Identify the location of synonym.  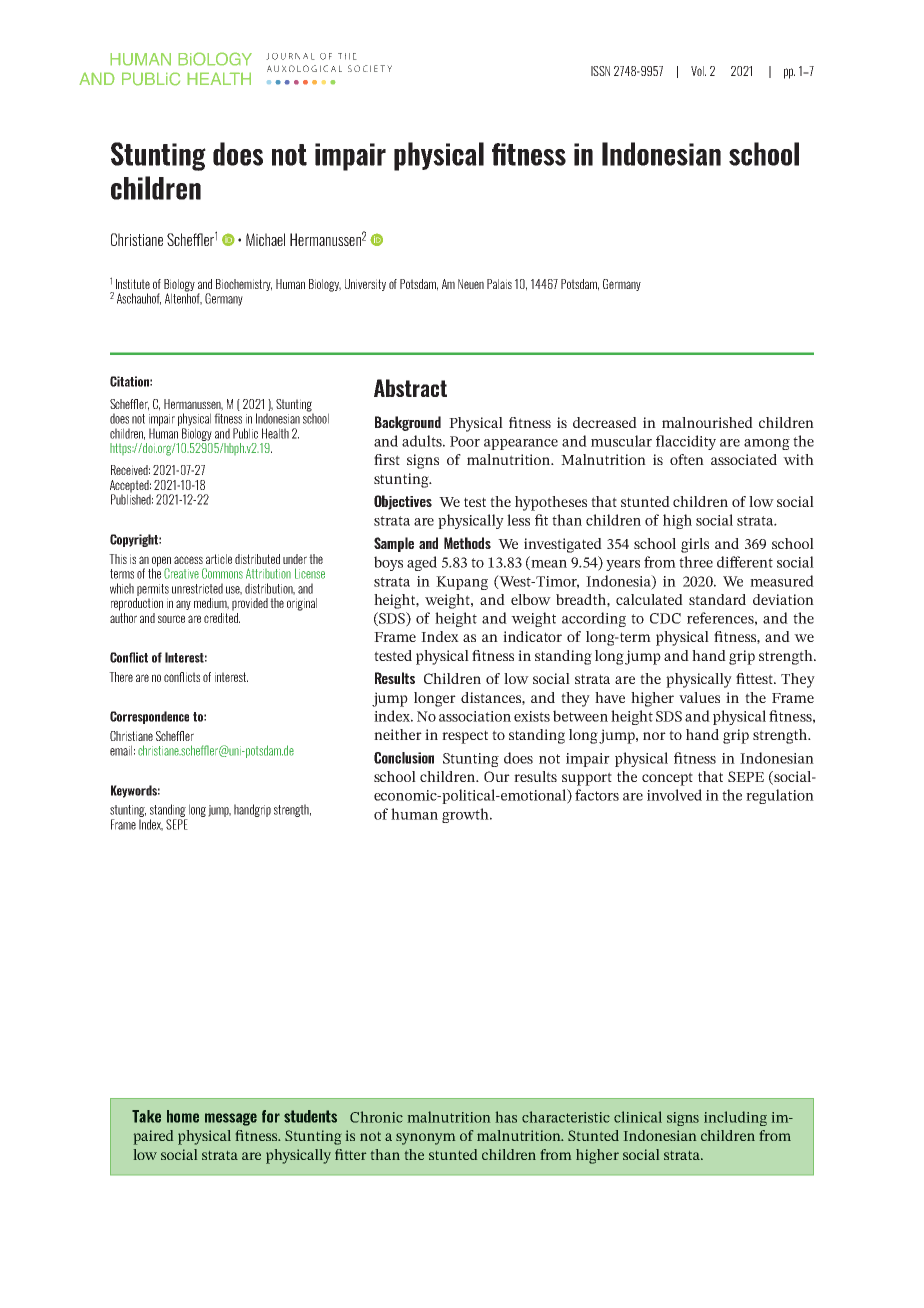
(425, 1139).
